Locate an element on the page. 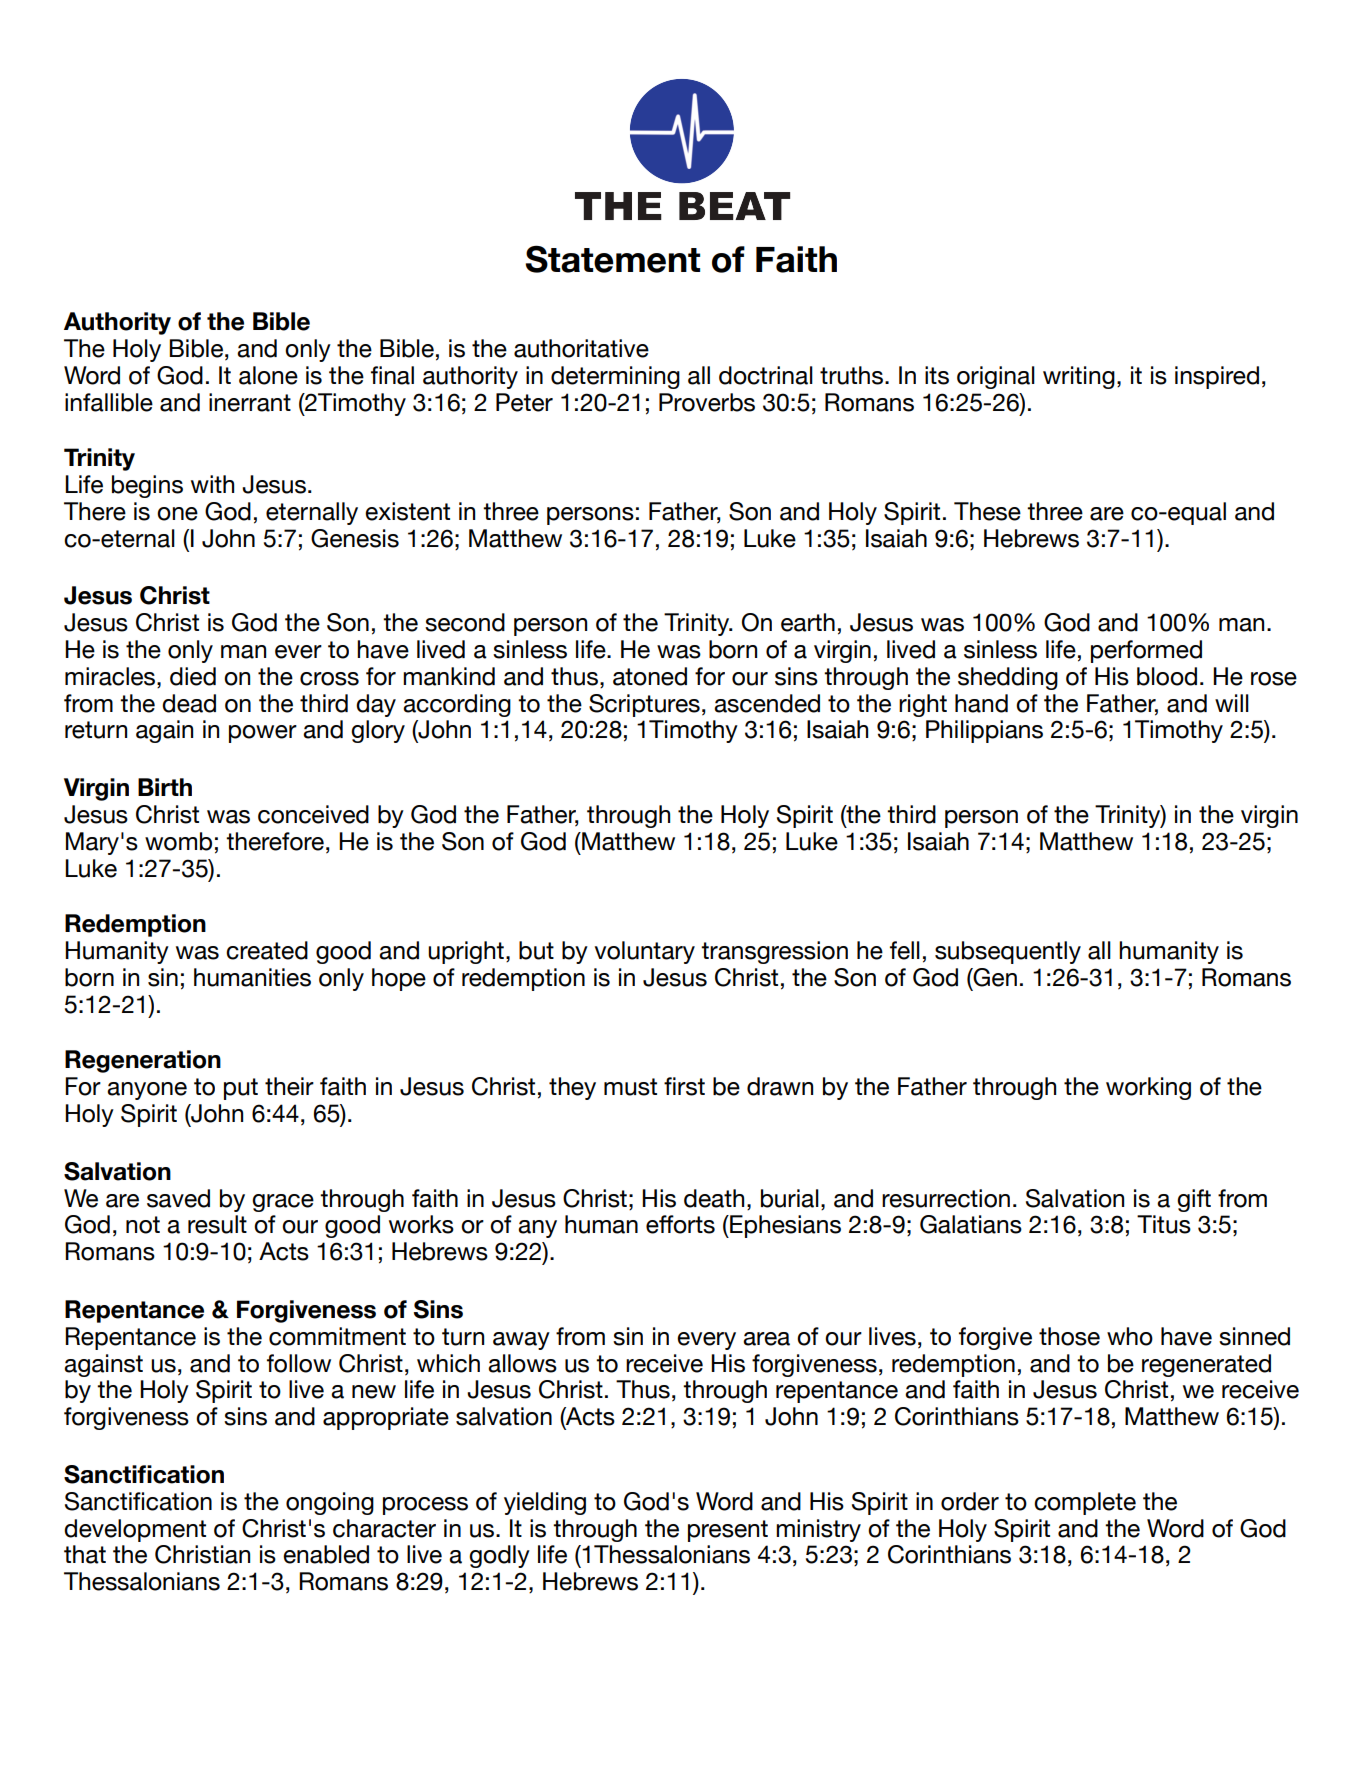  Statement is located at coordinates (612, 259).
